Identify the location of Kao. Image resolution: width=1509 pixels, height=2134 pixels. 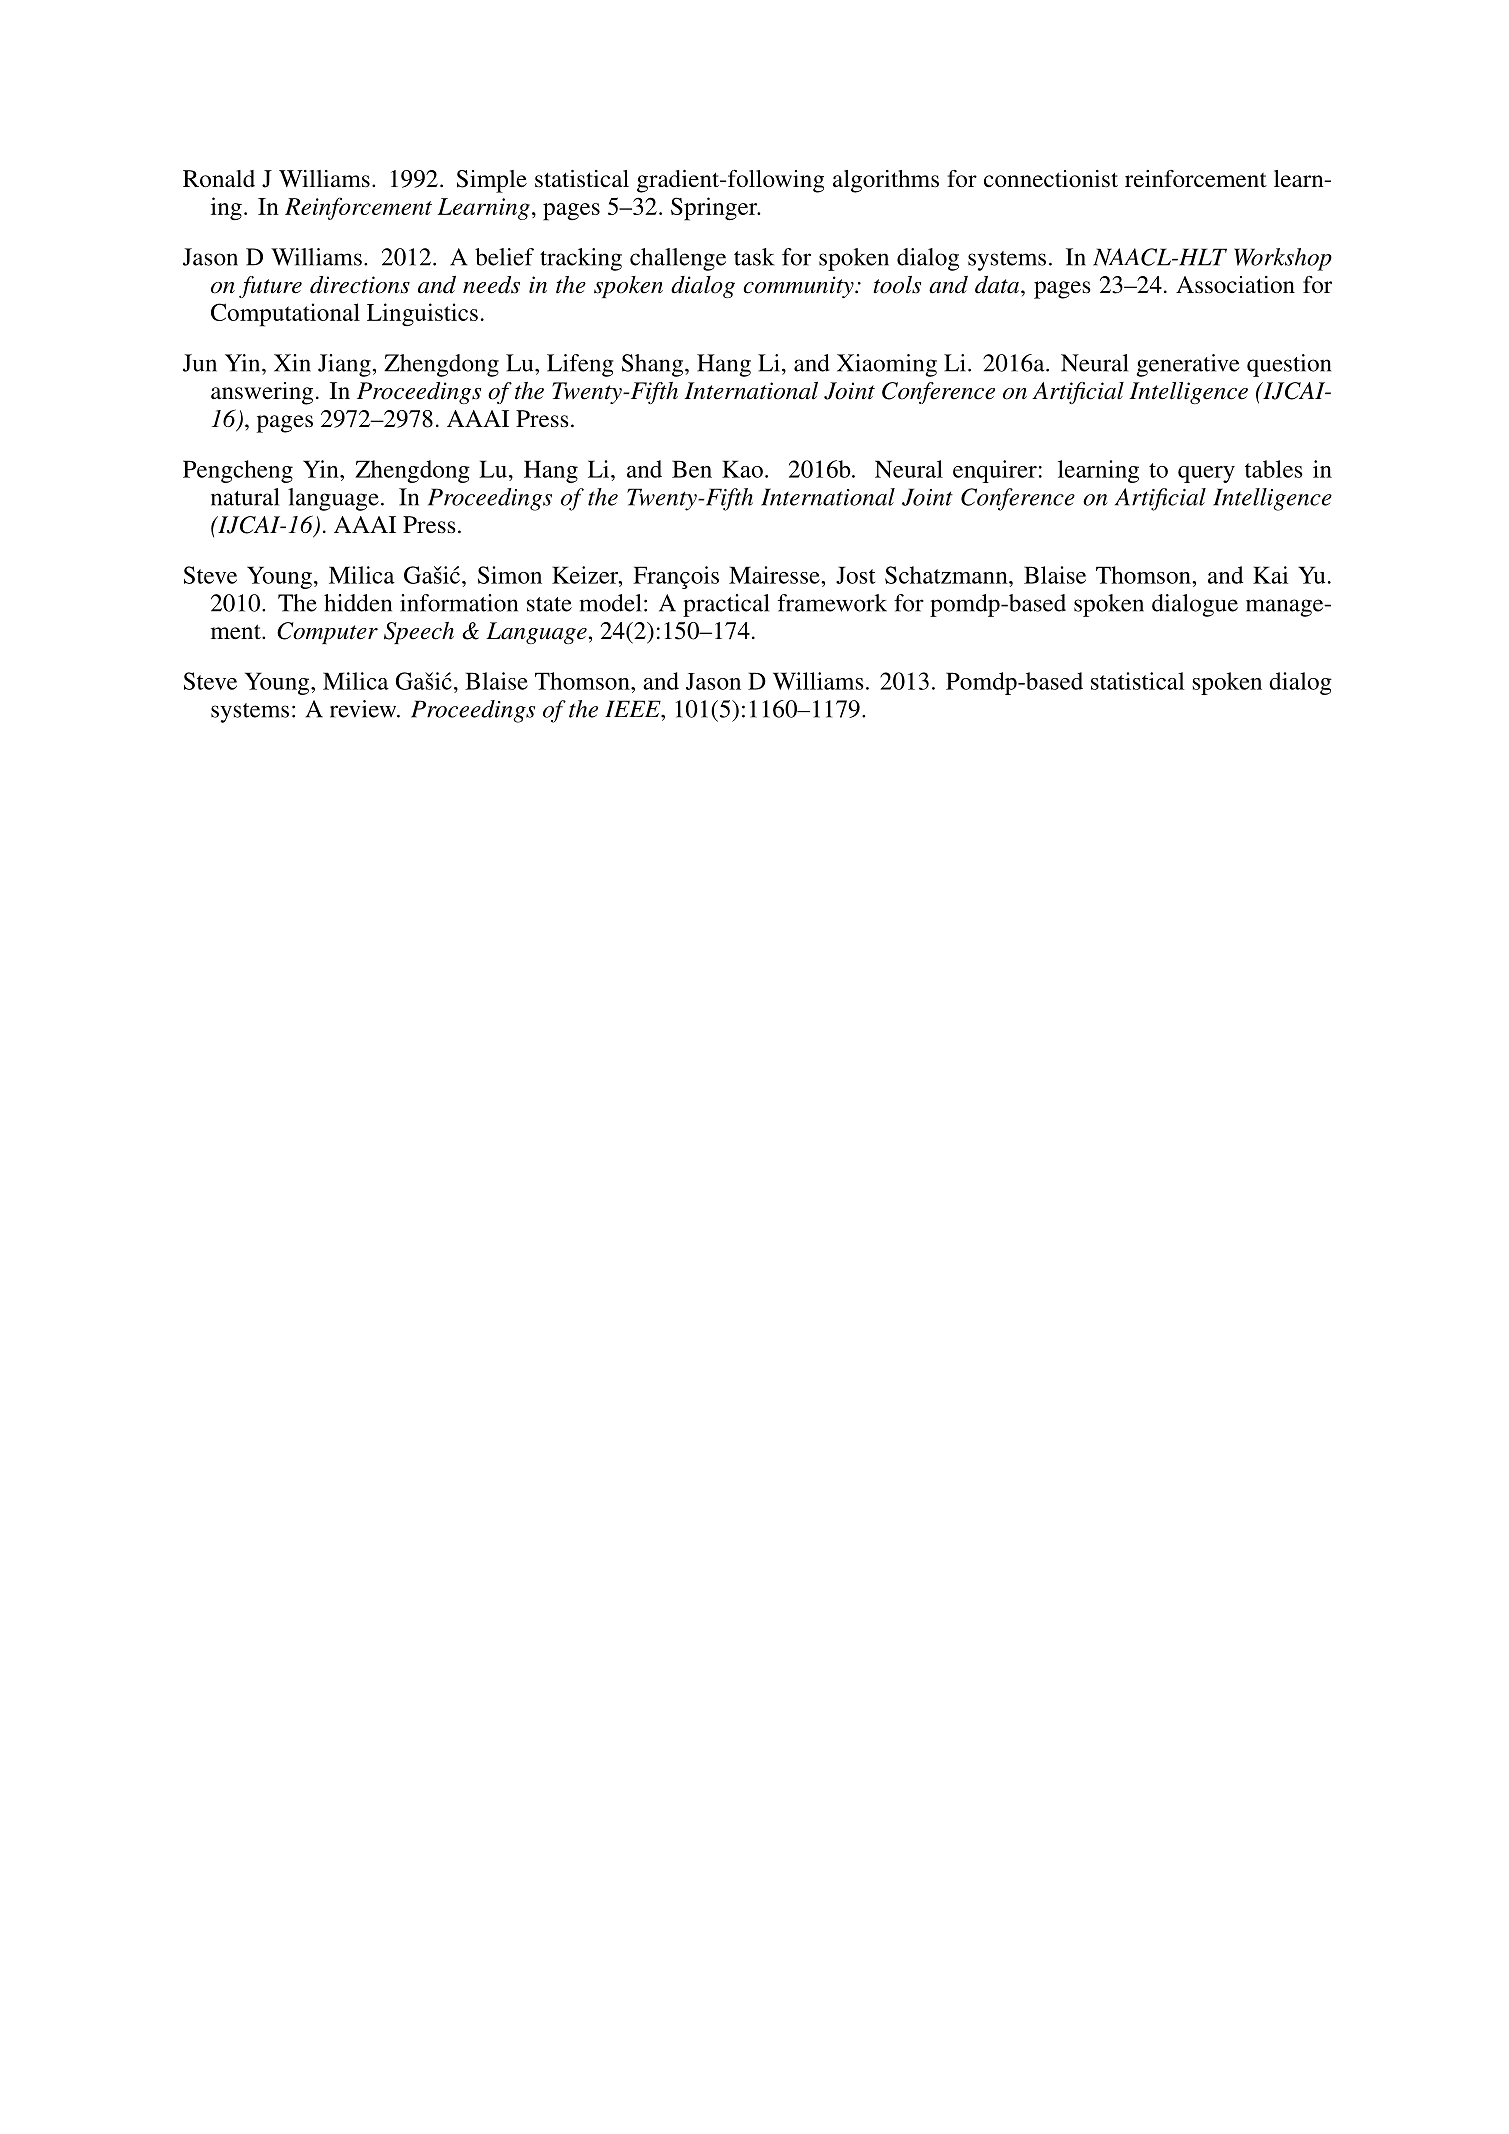
(742, 469).
